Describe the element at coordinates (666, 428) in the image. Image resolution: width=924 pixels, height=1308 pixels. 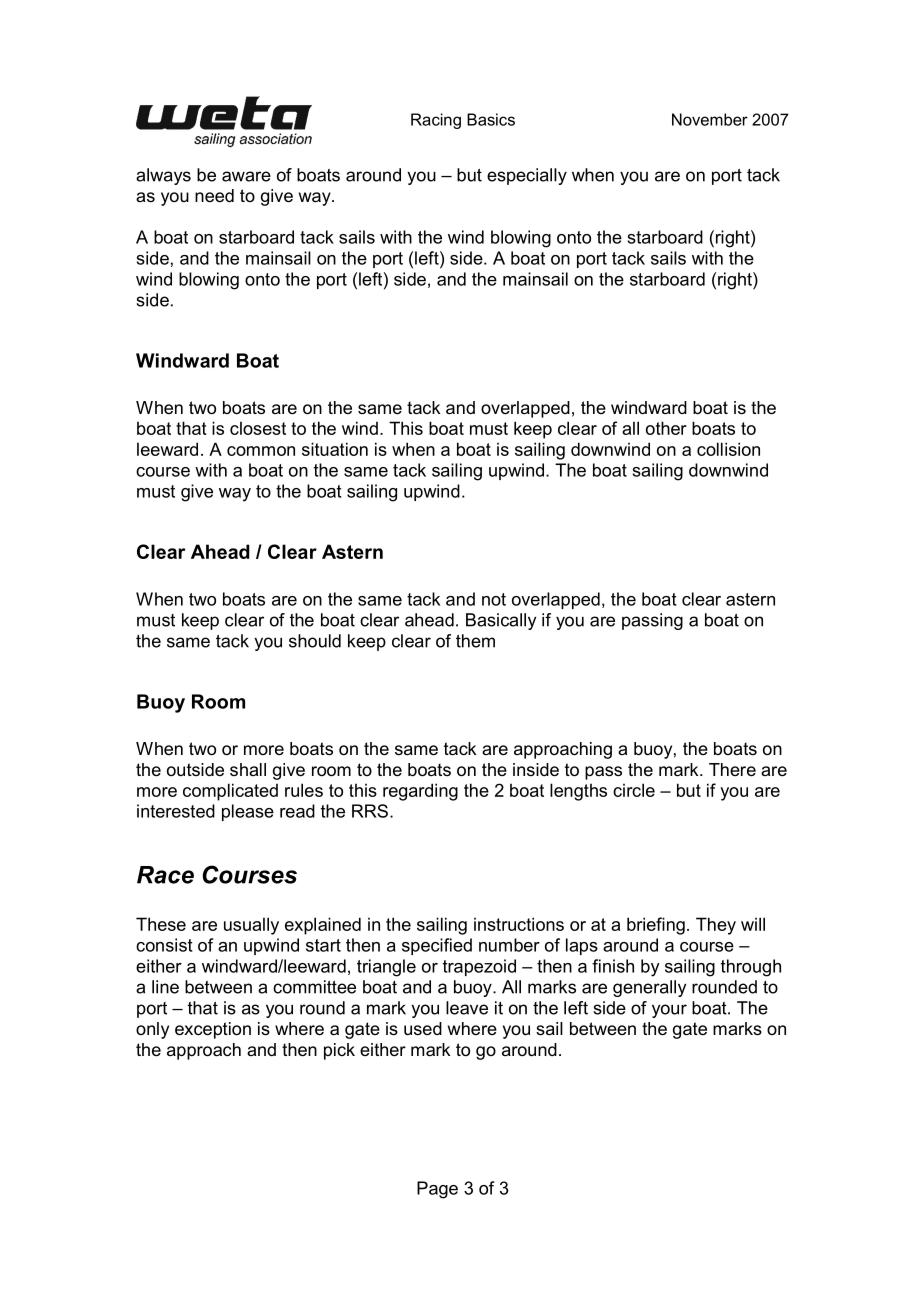
I see `other` at that location.
